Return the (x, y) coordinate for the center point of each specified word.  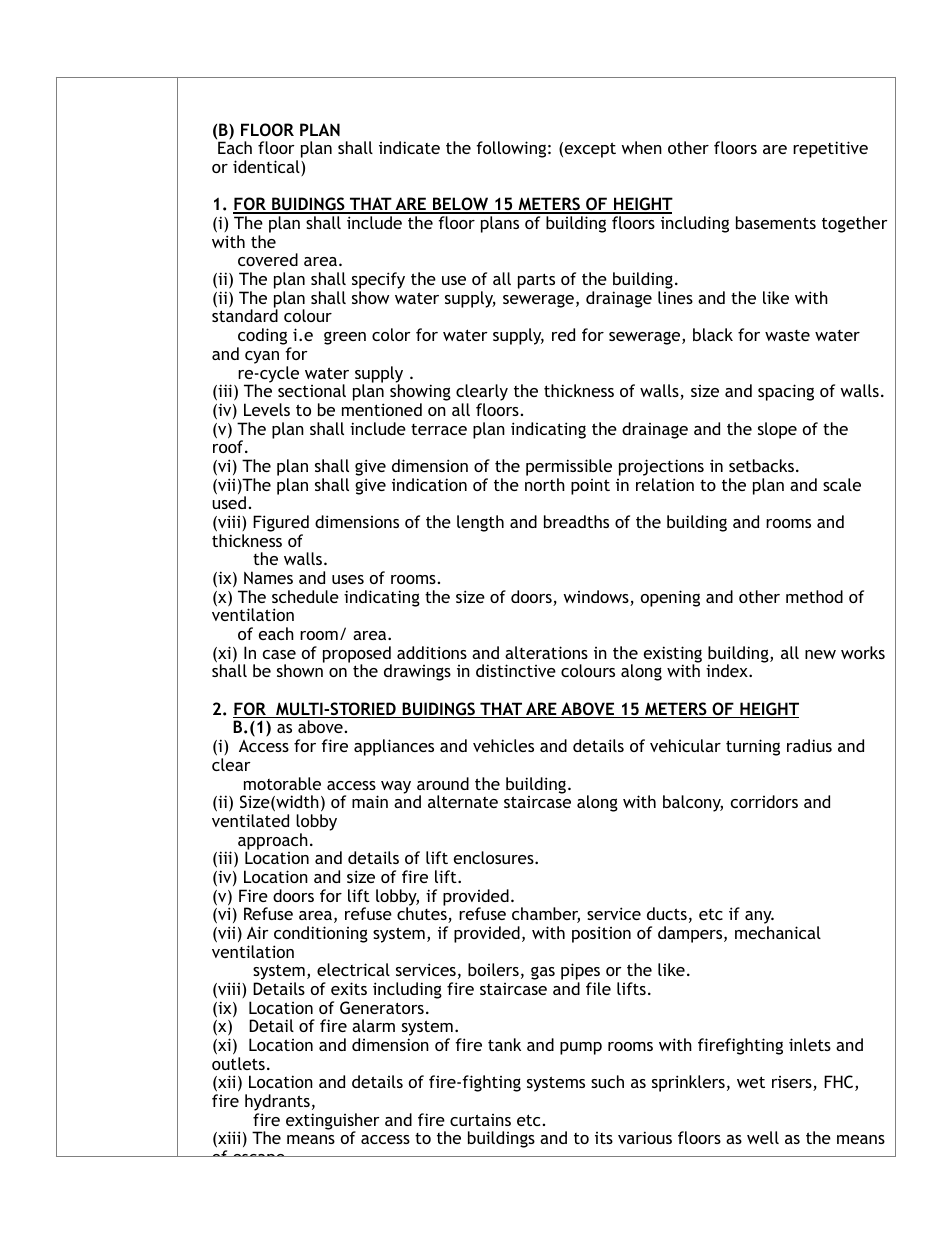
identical (267, 168)
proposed (357, 655)
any (759, 919)
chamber (546, 915)
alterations (546, 652)
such (607, 1081)
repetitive (830, 149)
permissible (569, 467)
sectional (312, 390)
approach (273, 842)
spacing (786, 392)
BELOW (461, 205)
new (820, 654)
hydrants (277, 1104)
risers (793, 1083)
